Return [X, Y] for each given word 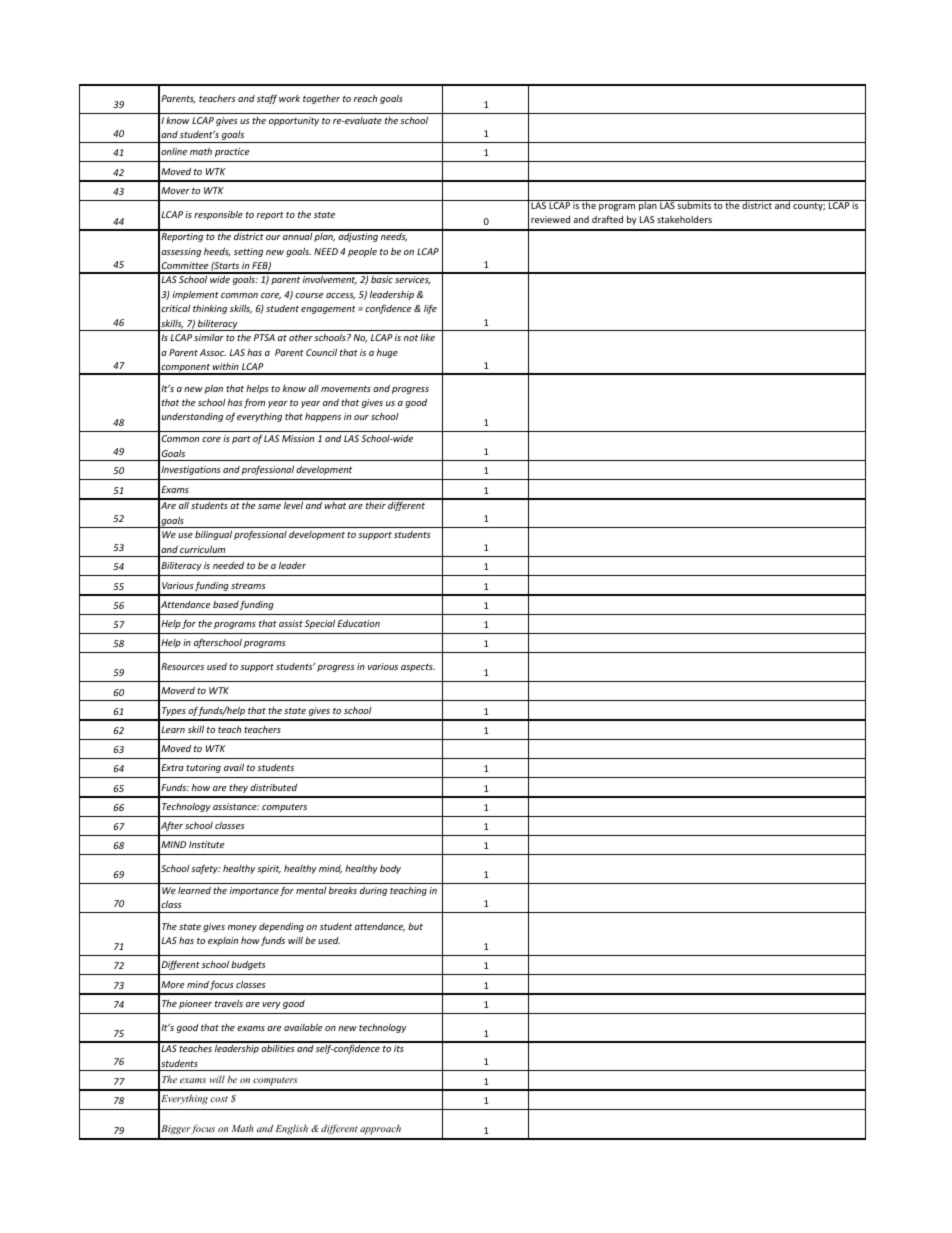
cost [219, 1099]
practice [232, 152]
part [241, 440]
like [427, 337]
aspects [418, 668]
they [238, 788]
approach [380, 1129]
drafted [607, 219]
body [390, 869]
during [373, 891]
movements [346, 389]
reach [365, 98]
